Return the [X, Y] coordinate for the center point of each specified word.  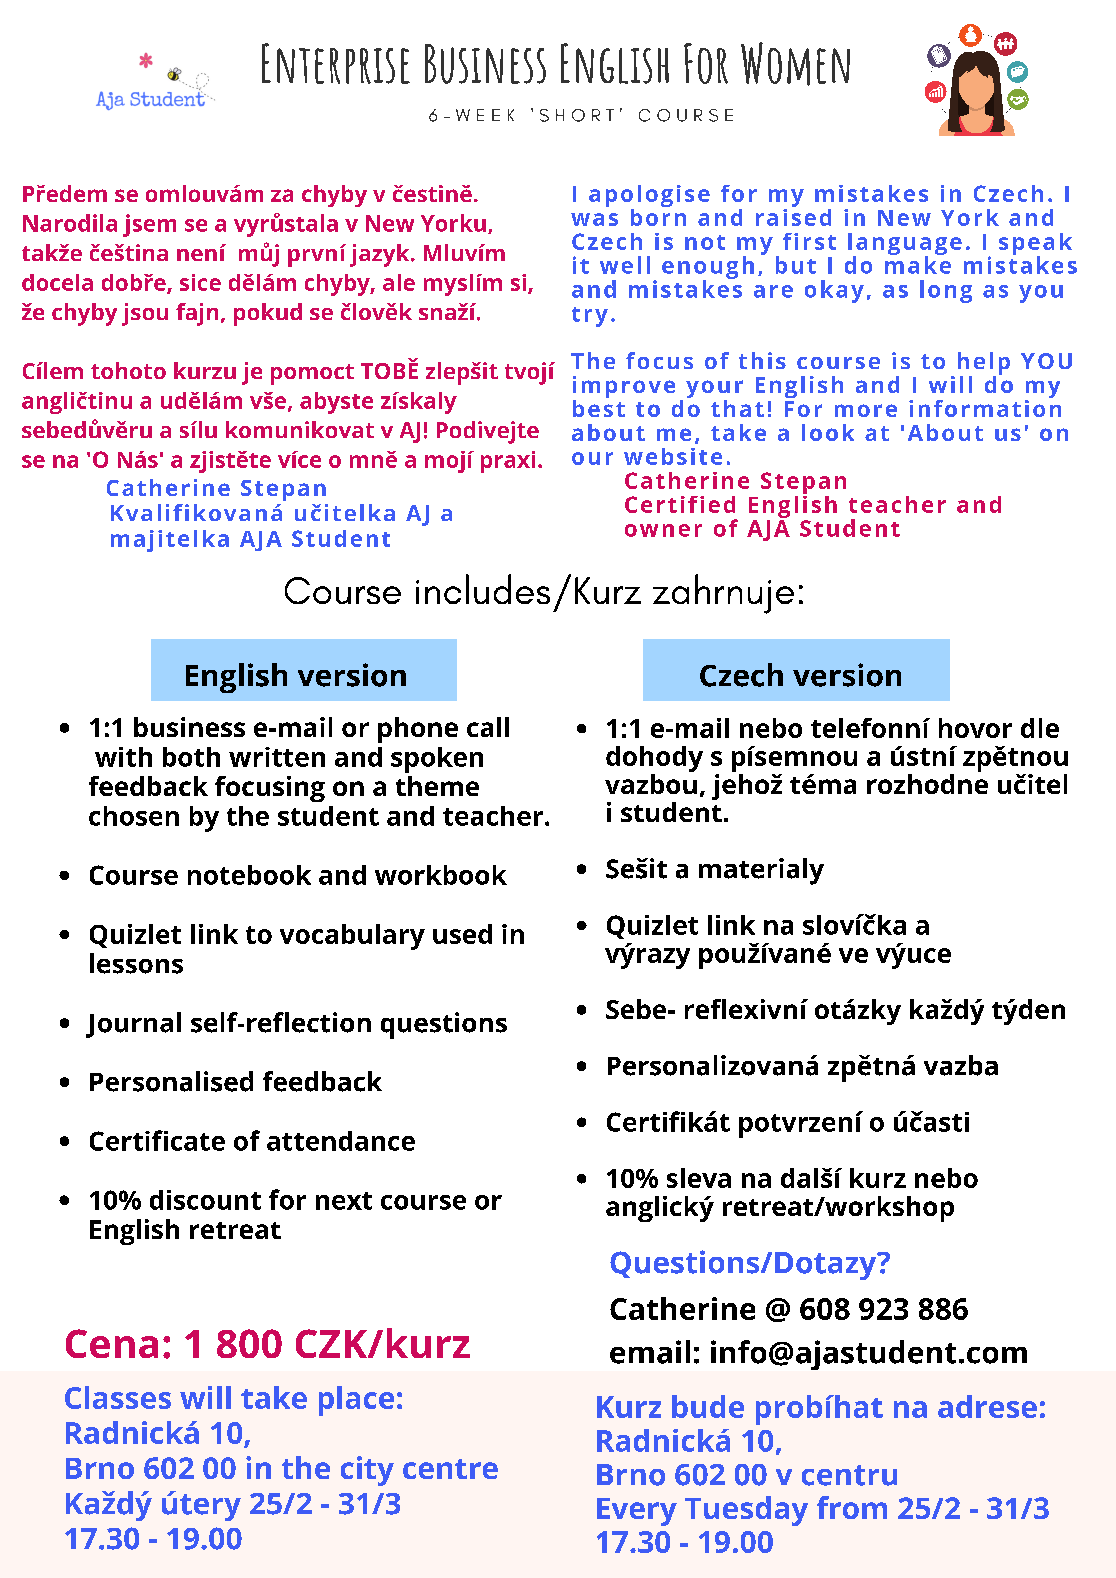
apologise [649, 197]
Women [795, 64]
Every [637, 1512]
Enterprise [336, 63]
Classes [118, 1397]
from [852, 1507]
